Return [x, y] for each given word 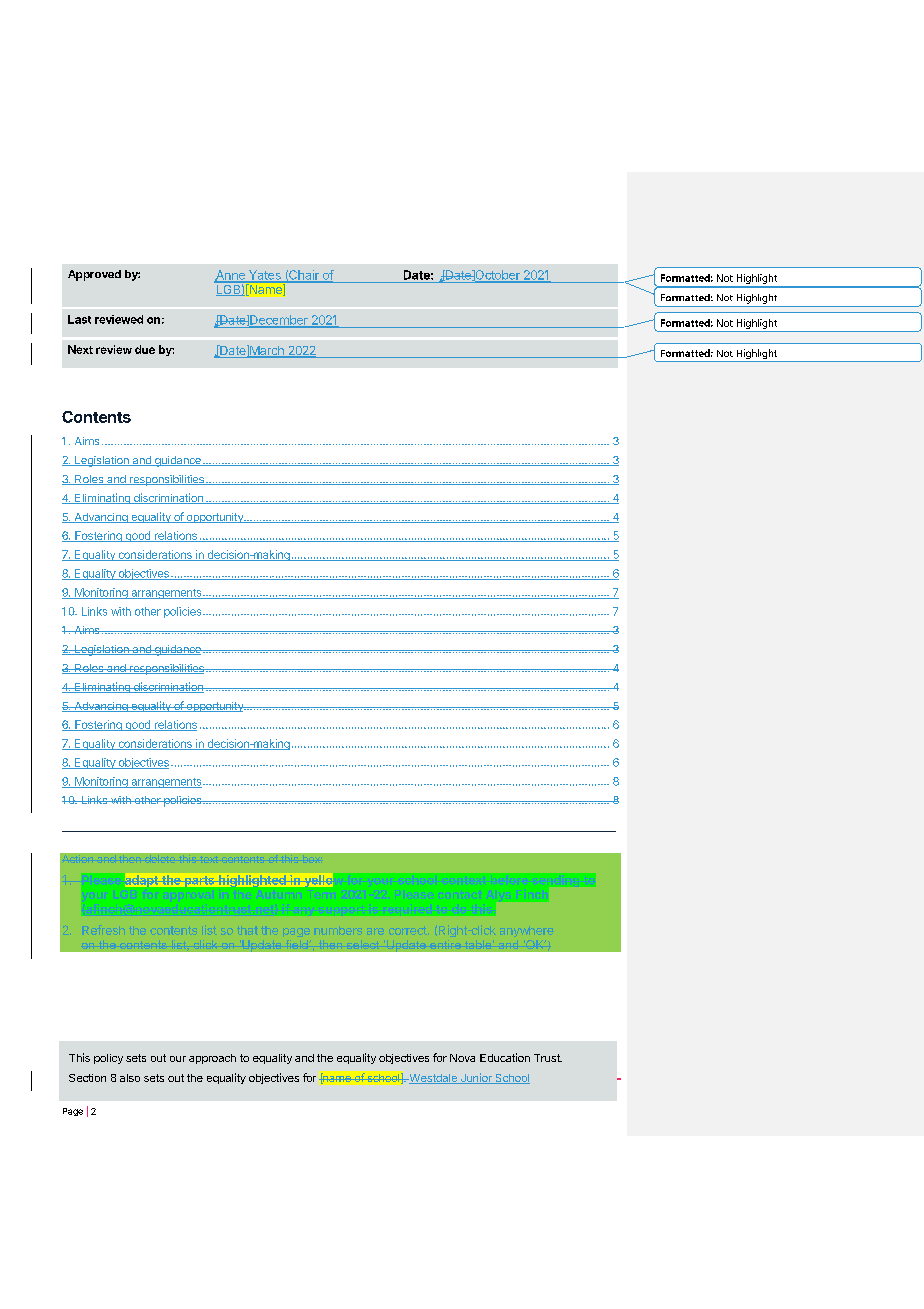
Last [79, 319]
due [145, 349]
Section [87, 1078]
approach [212, 1059]
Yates [265, 276]
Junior [476, 1078]
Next [80, 349]
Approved [94, 275]
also [130, 1078]
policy [108, 1059]
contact [460, 894]
